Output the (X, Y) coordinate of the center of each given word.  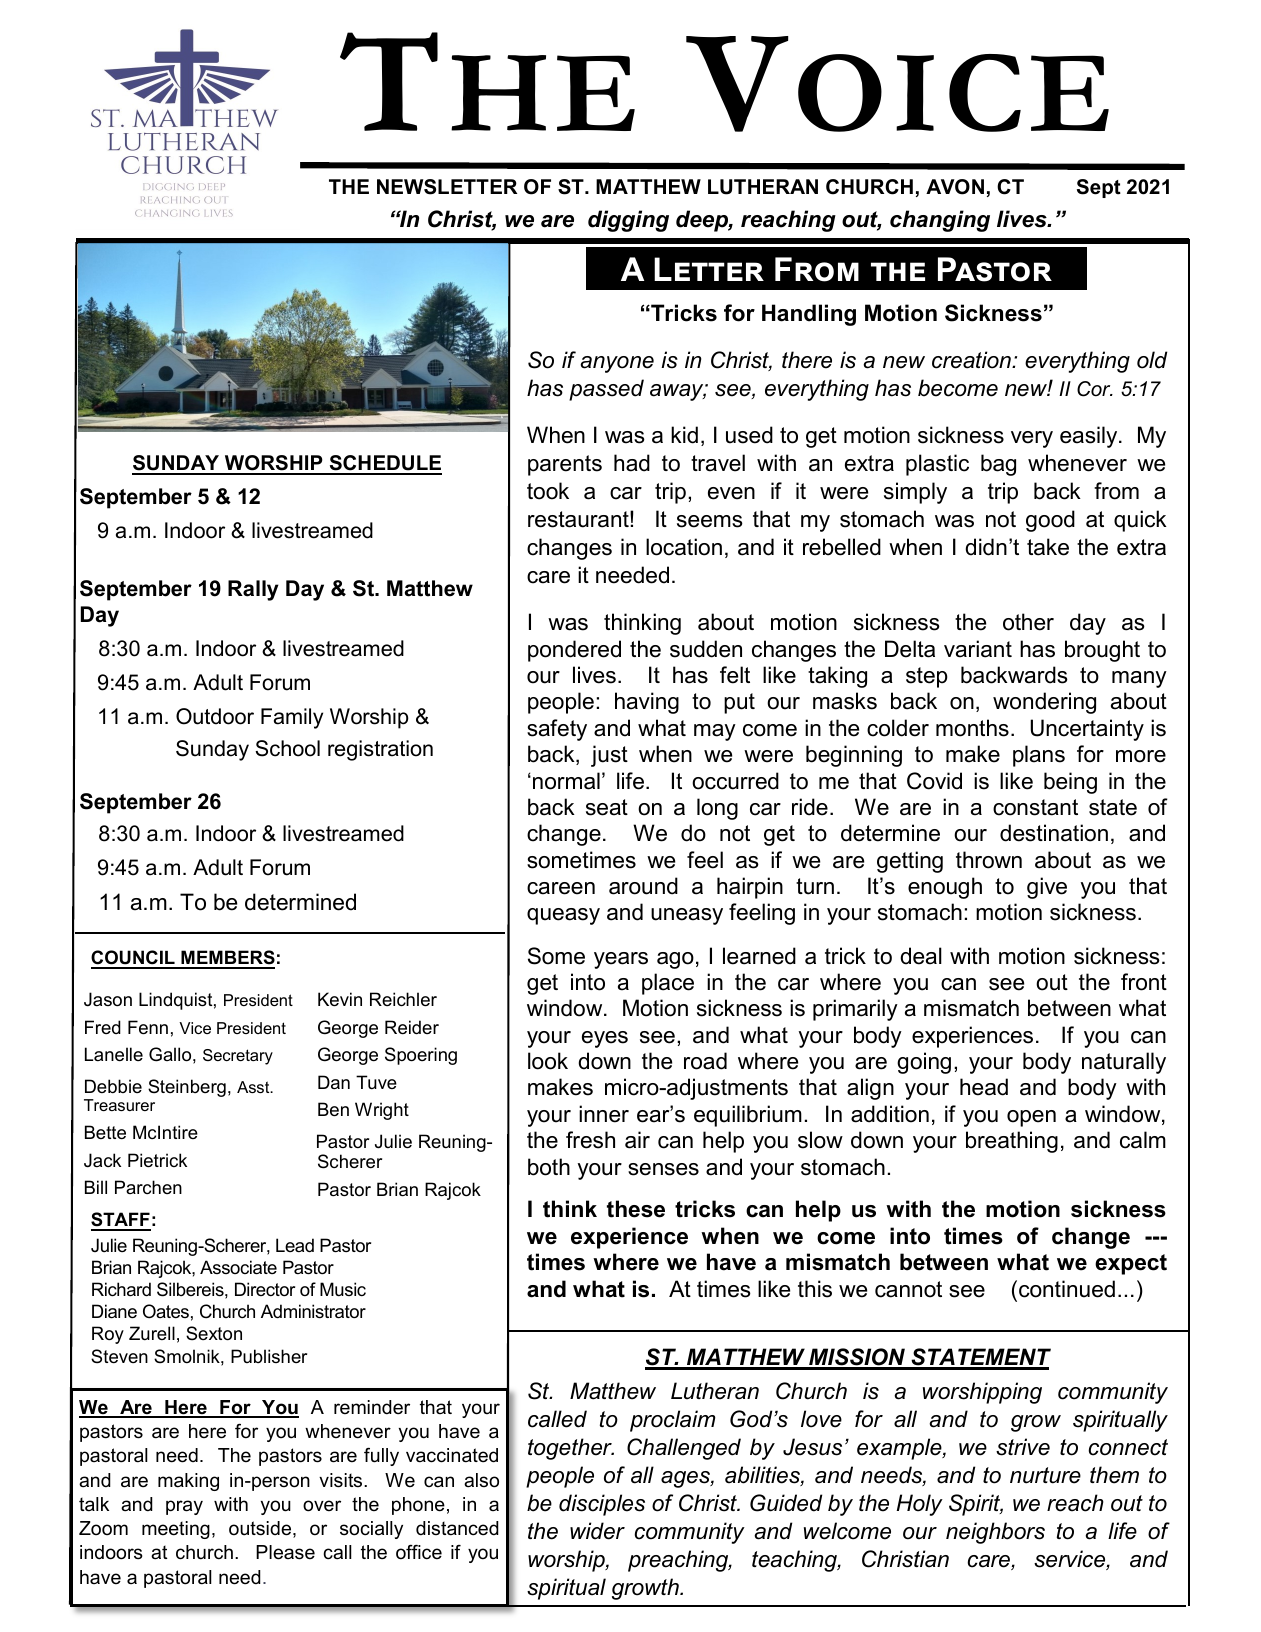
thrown (989, 860)
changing (940, 221)
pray (184, 1507)
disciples (602, 1505)
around (643, 886)
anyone (617, 364)
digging (628, 221)
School (287, 748)
